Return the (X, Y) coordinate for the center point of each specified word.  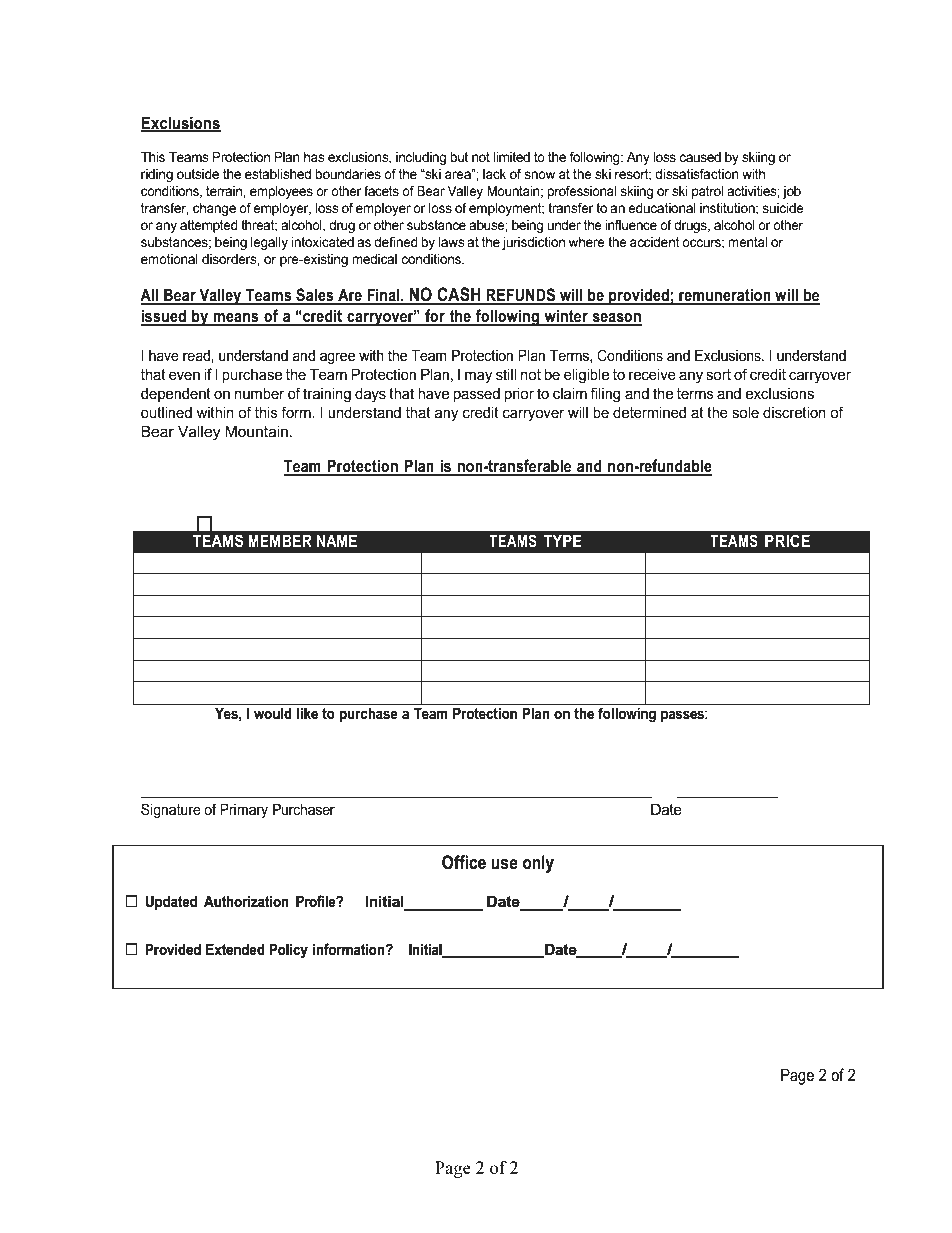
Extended (235, 949)
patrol (707, 192)
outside (198, 174)
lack (494, 174)
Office (464, 862)
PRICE (787, 540)
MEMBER (280, 540)
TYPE (562, 540)
